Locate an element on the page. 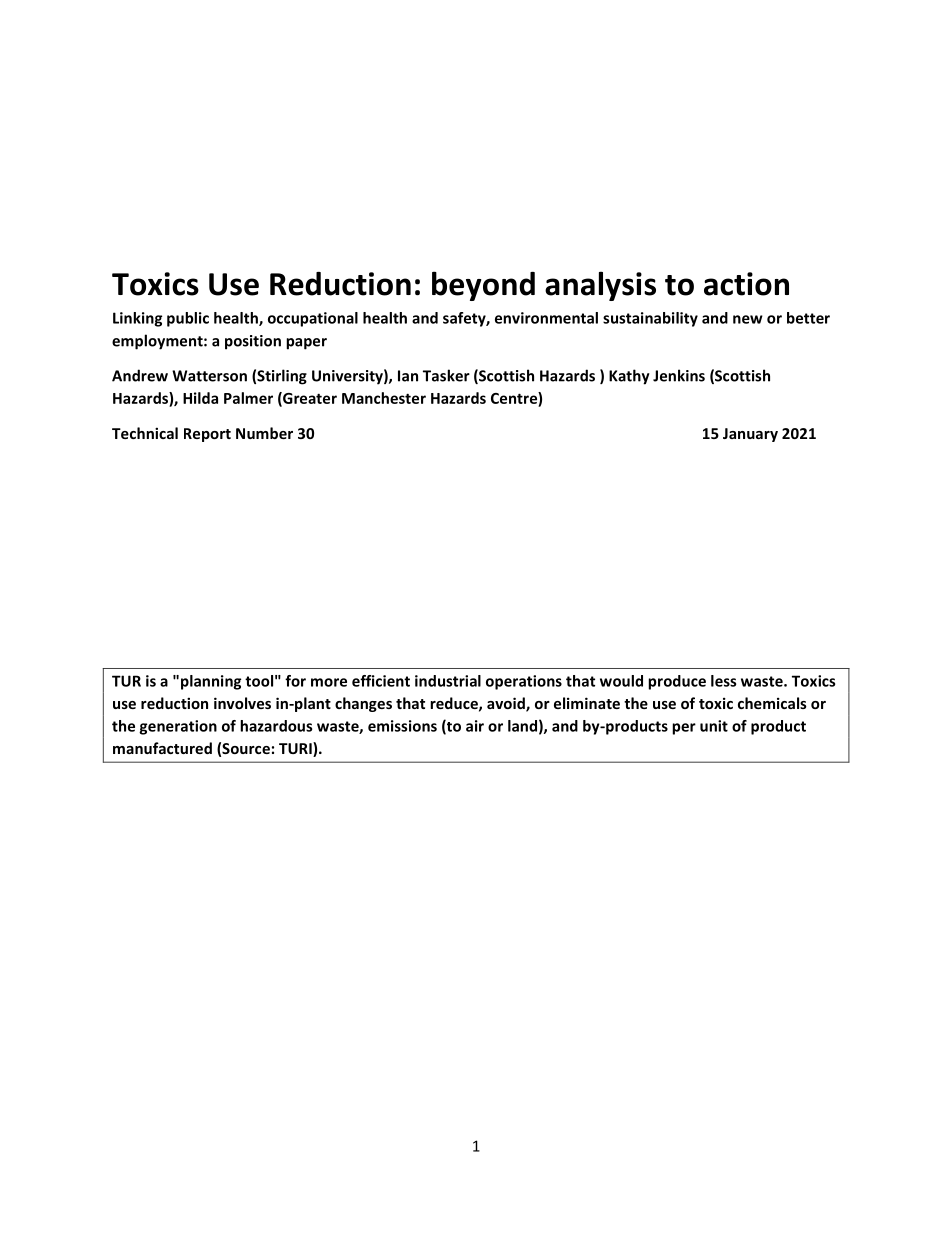  unit is located at coordinates (714, 726).
